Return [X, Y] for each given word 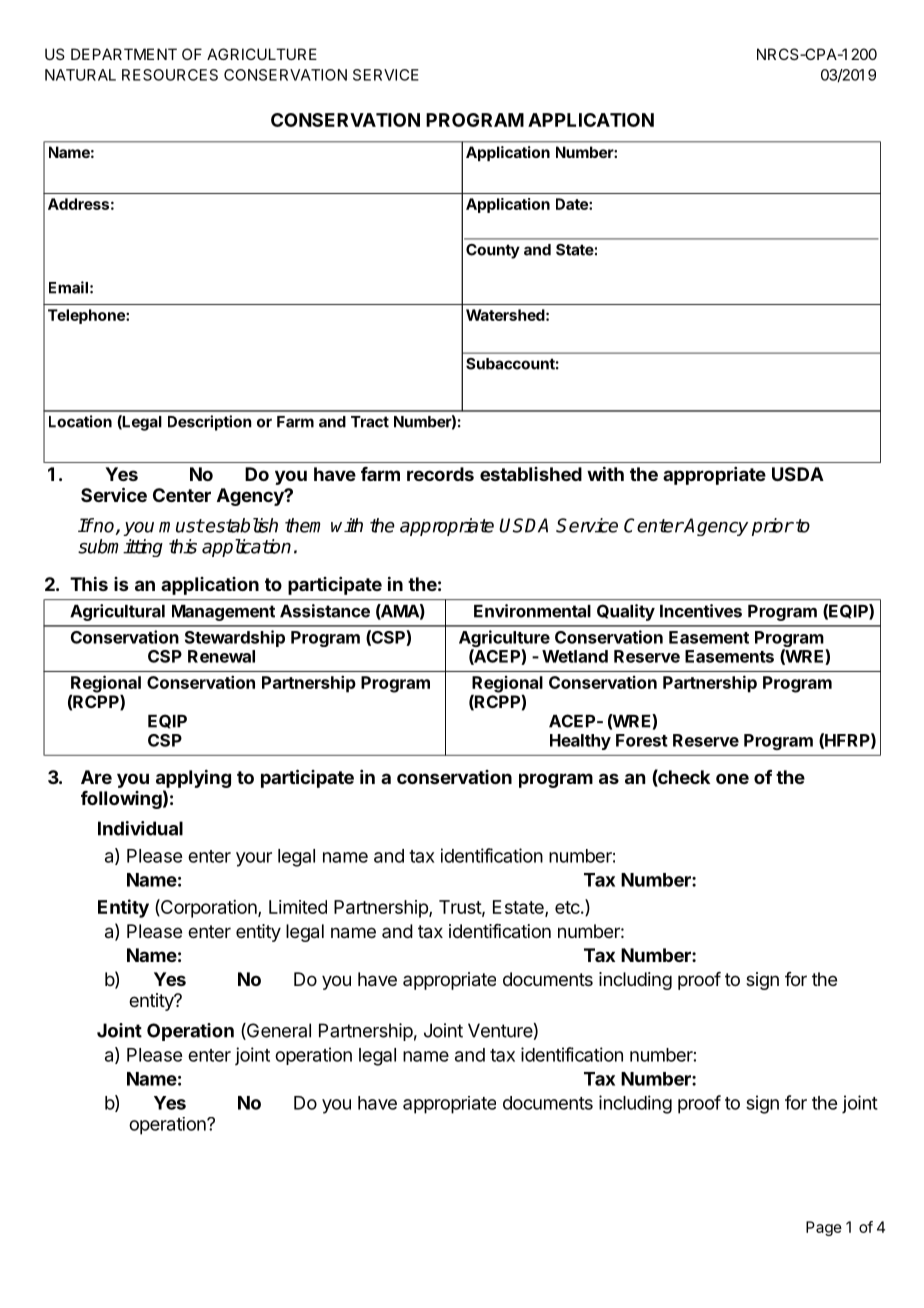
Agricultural [117, 612]
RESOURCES [170, 75]
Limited [298, 907]
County [493, 251]
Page [824, 1228]
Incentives [701, 611]
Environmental [532, 611]
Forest [642, 740]
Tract [370, 422]
